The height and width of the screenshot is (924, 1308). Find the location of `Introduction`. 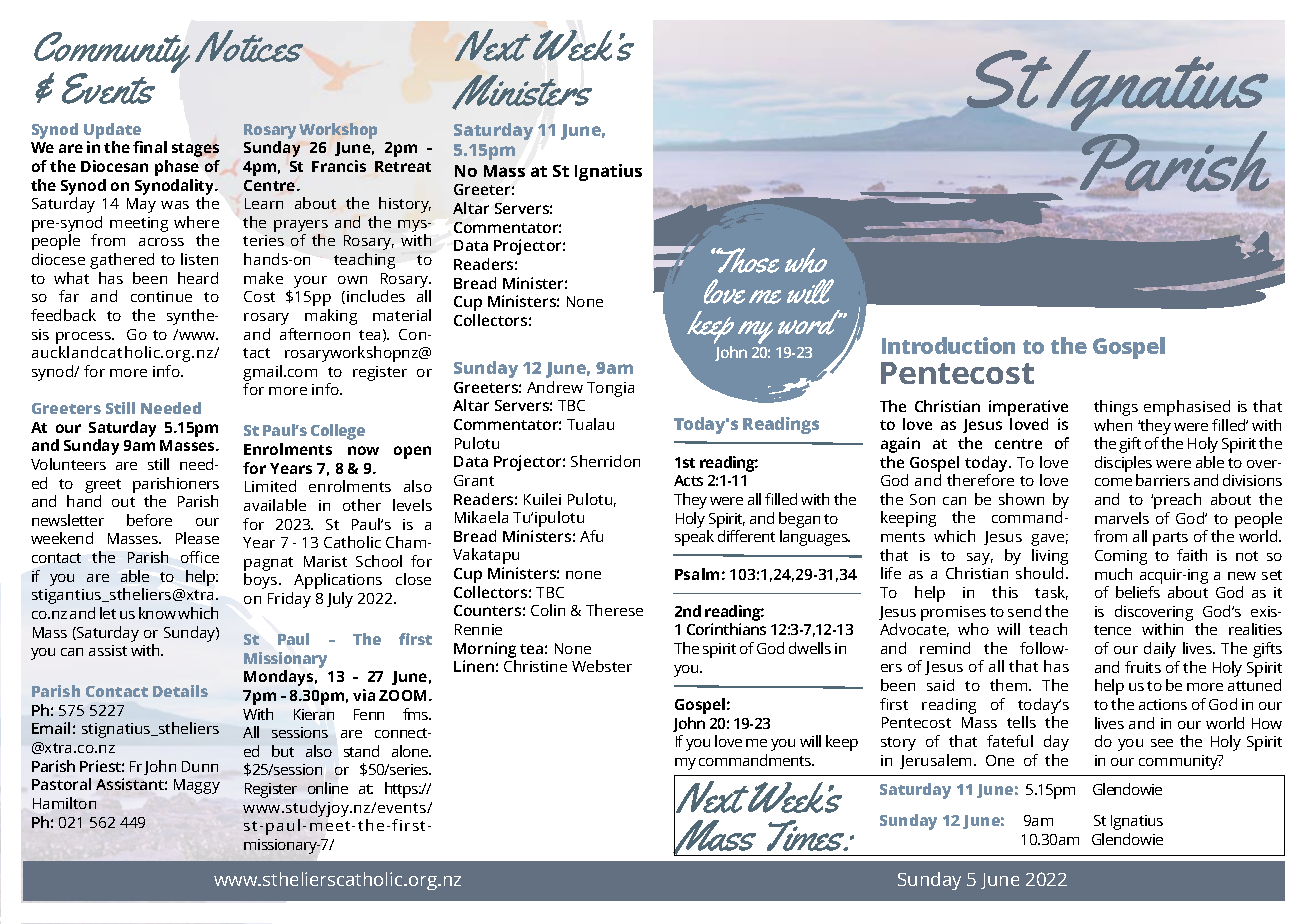

Introduction is located at coordinates (948, 345).
